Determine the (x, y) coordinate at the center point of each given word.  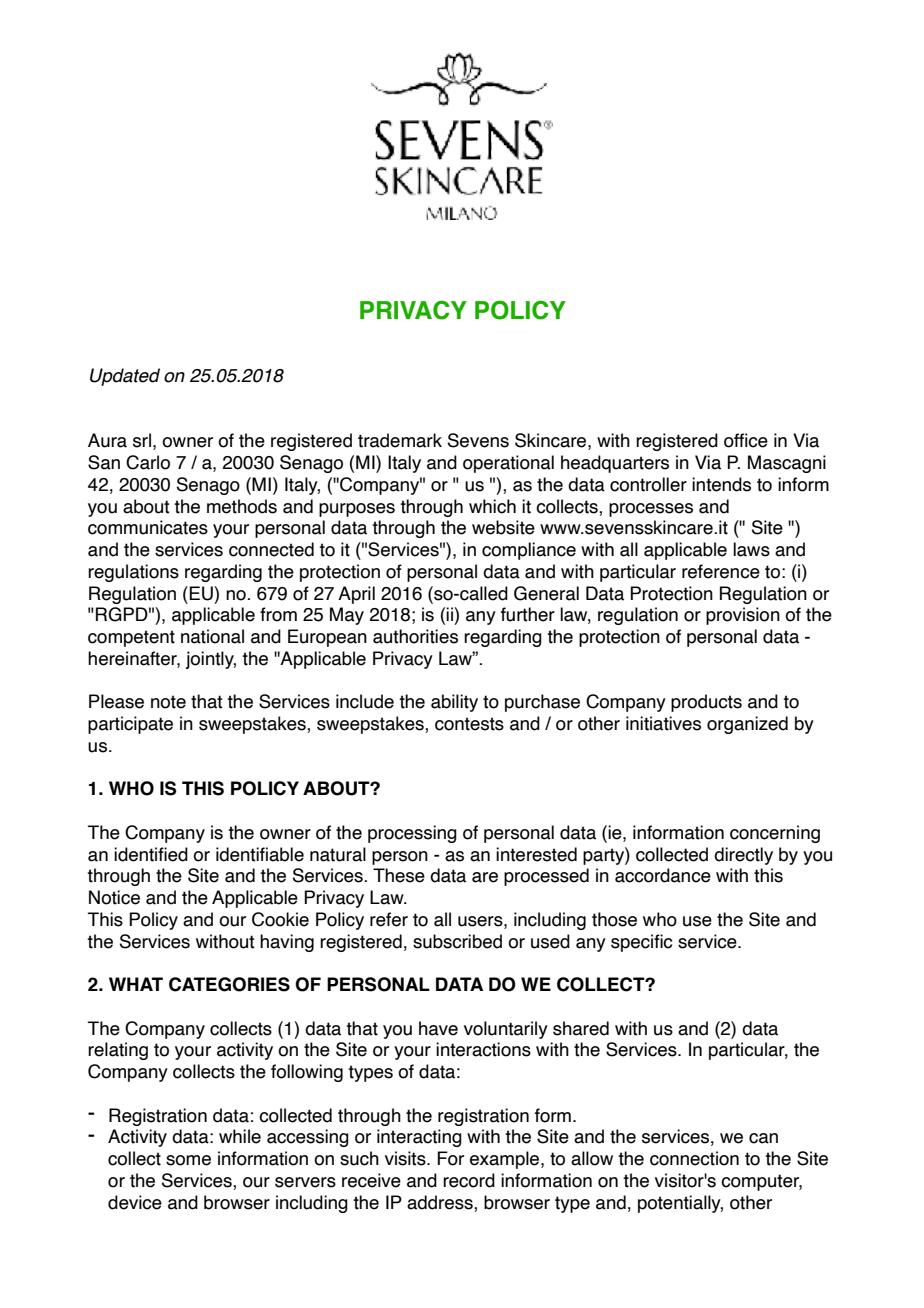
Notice (114, 897)
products (706, 703)
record (469, 1180)
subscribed (457, 941)
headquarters (615, 464)
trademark (400, 440)
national (212, 636)
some (188, 1160)
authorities (415, 636)
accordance (663, 875)
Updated (125, 377)
